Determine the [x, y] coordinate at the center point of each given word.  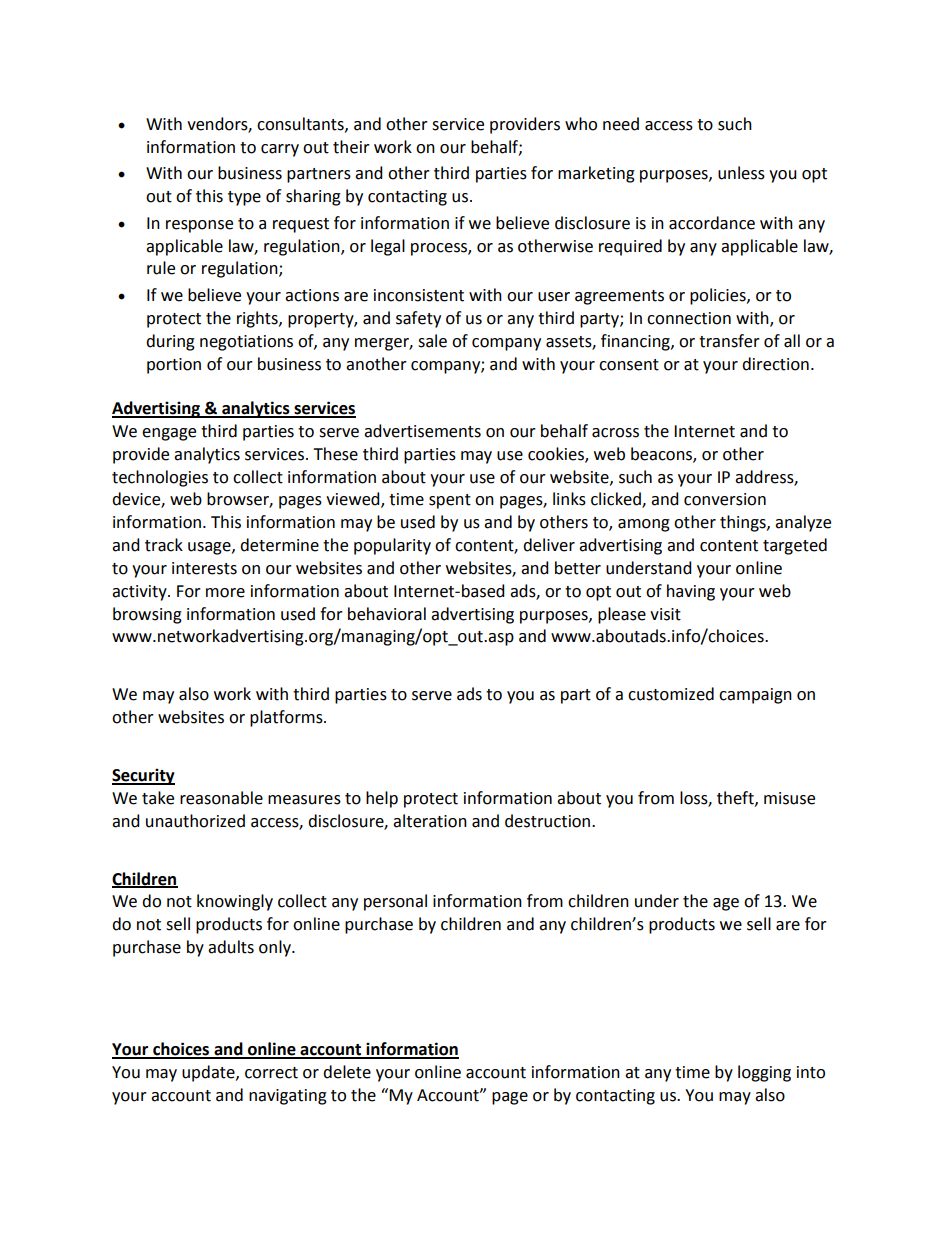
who [581, 124]
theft [736, 798]
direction [775, 364]
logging [764, 1073]
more [225, 593]
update [209, 1073]
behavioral [387, 614]
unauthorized [195, 821]
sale [432, 341]
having [691, 592]
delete [347, 1072]
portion [174, 366]
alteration [430, 821]
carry [280, 150]
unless [741, 173]
